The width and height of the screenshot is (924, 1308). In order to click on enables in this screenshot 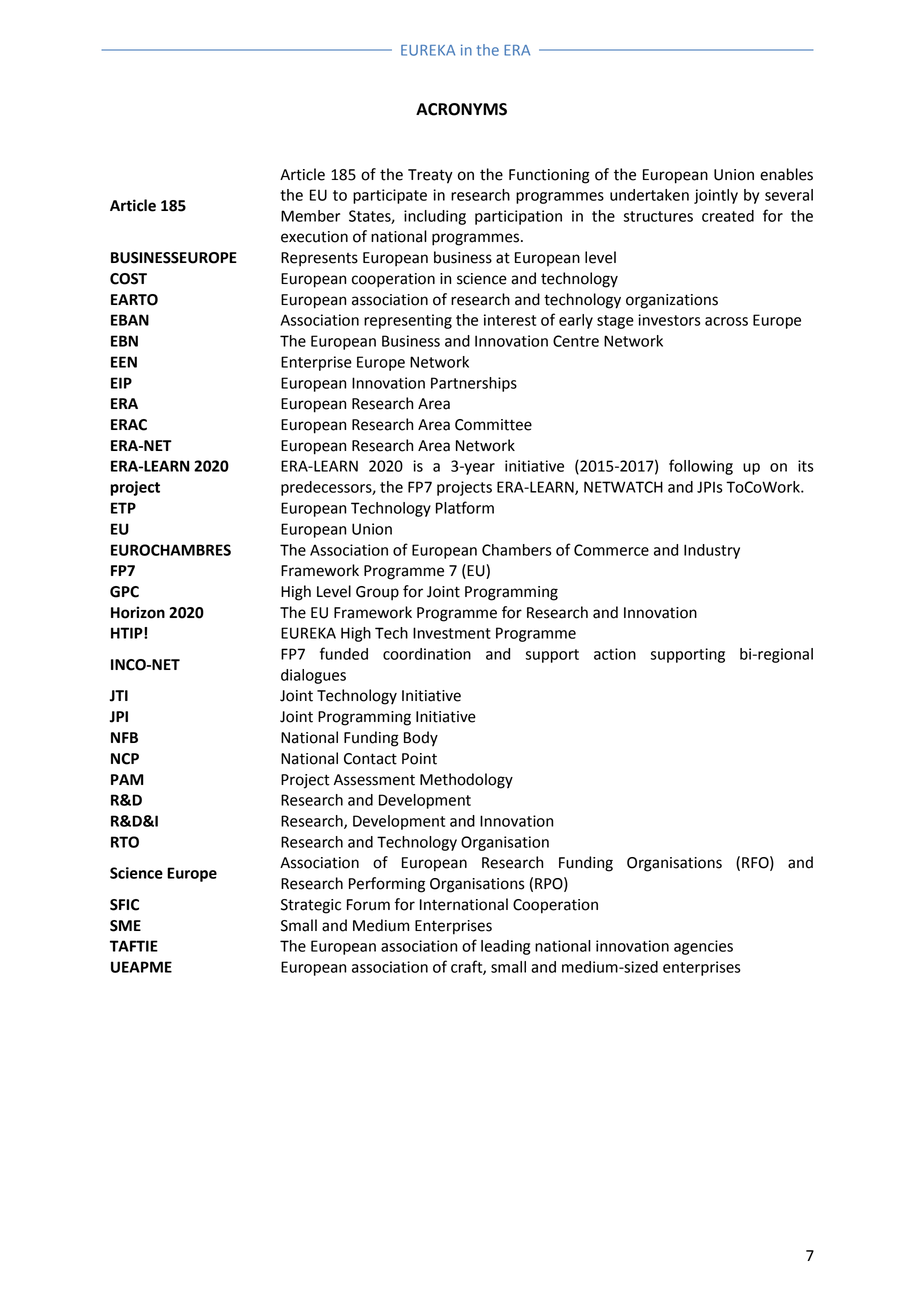, I will do `click(786, 174)`.
